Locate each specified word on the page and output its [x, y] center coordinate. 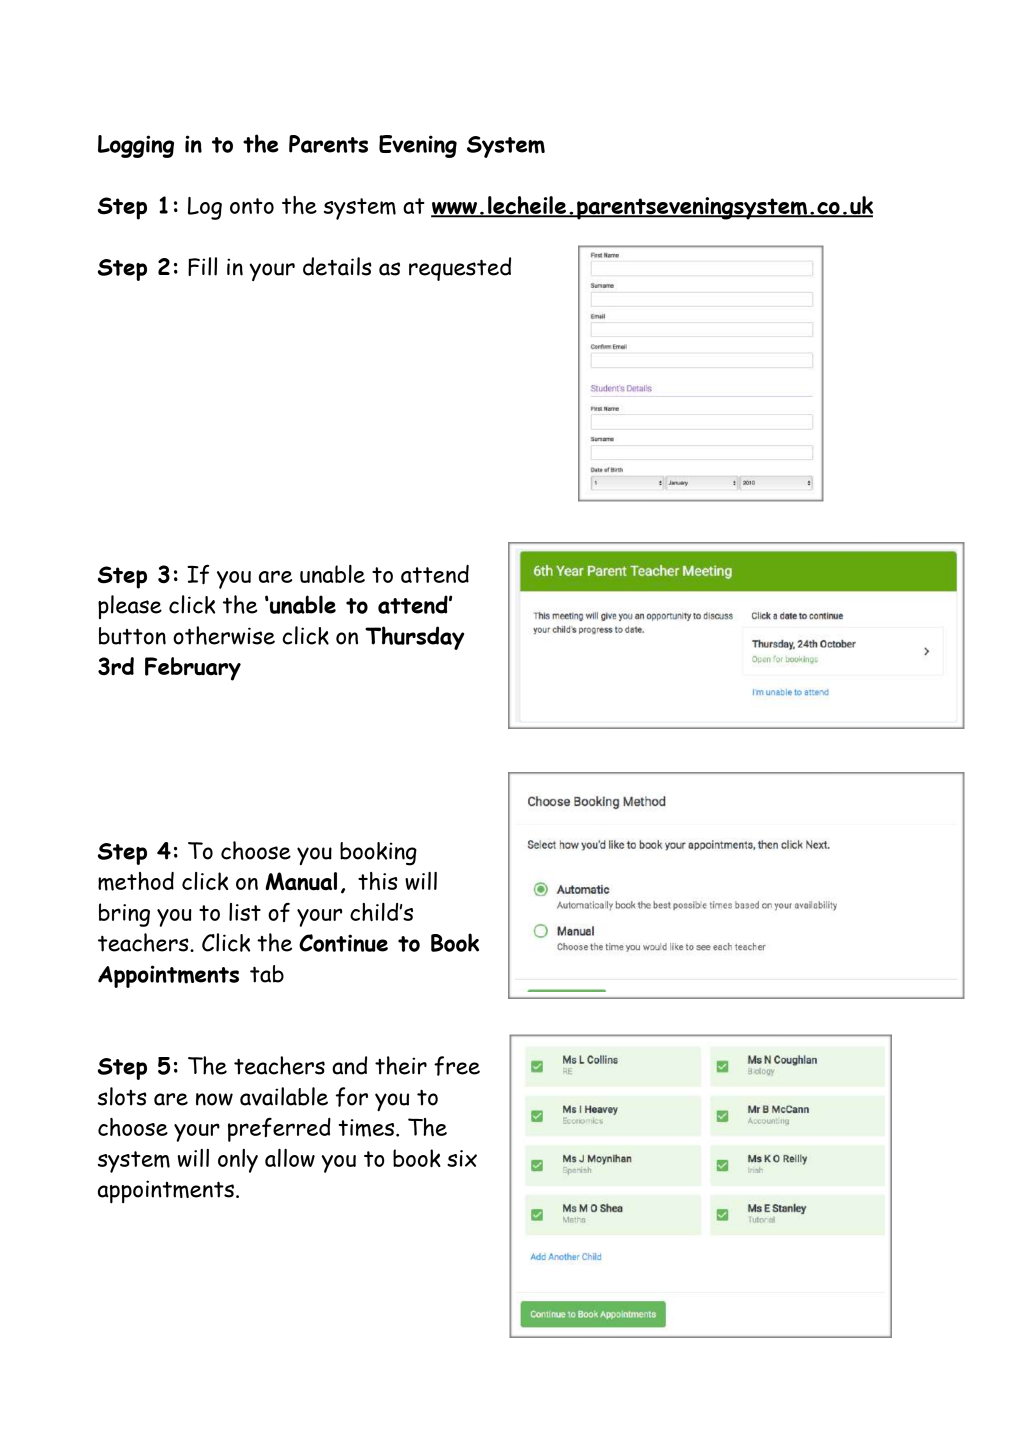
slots [122, 1096]
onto [252, 206]
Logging [136, 146]
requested [460, 269]
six [462, 1158]
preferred [279, 1130]
